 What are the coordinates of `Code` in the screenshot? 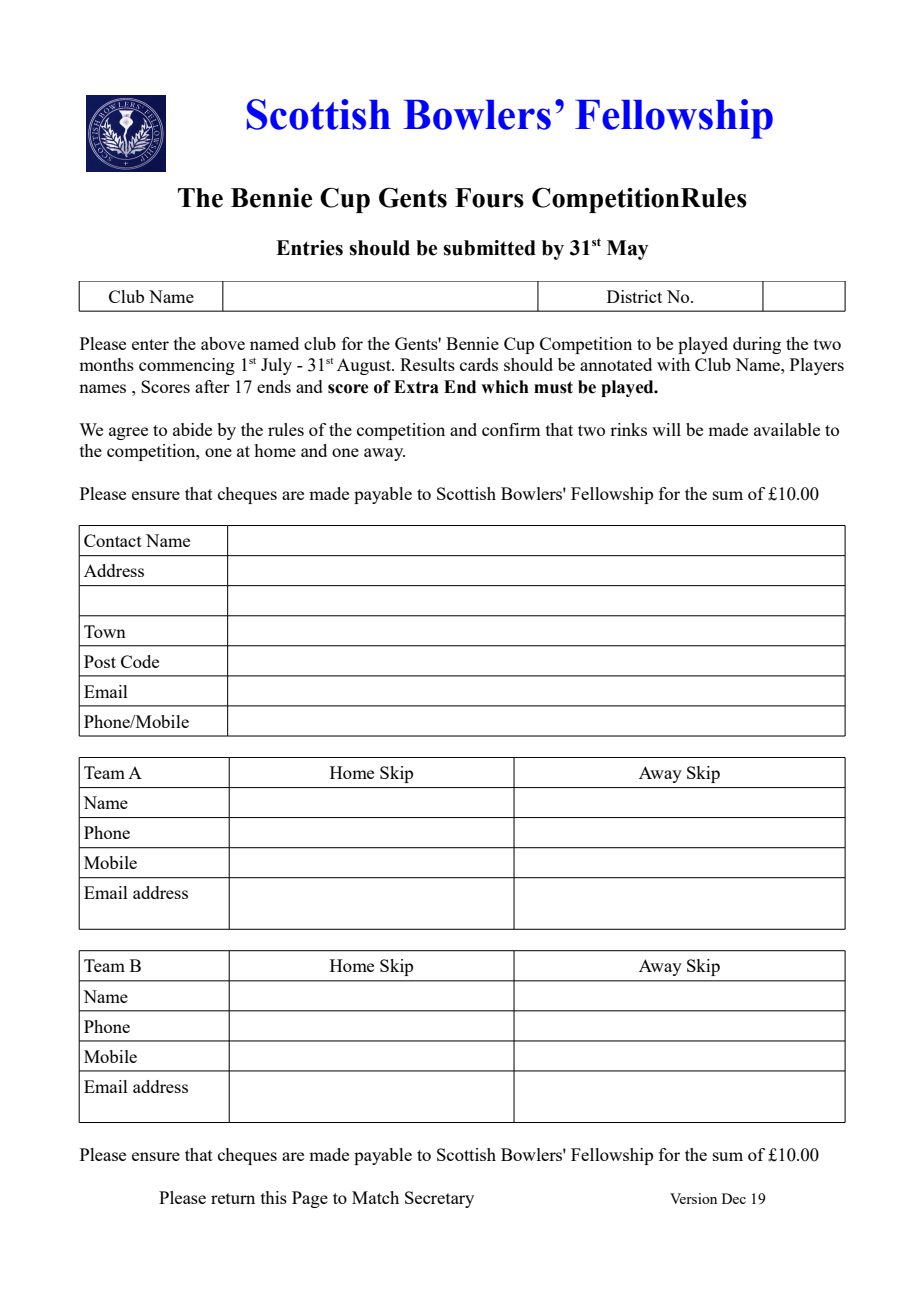 It's located at (140, 661).
